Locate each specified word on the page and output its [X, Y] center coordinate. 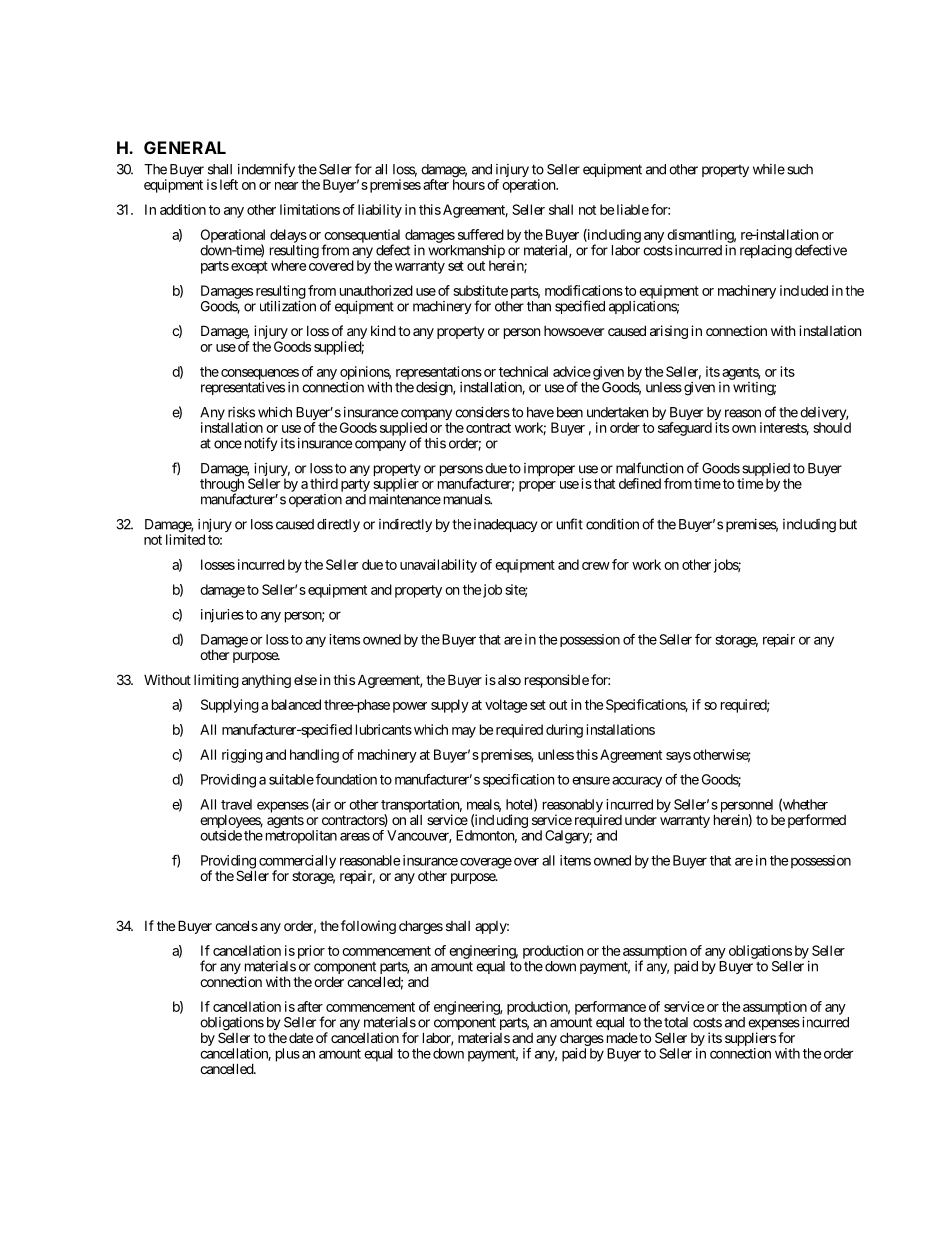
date [301, 1037]
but [848, 524]
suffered [481, 234]
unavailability [438, 566]
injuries [222, 616]
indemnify [266, 170]
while [769, 169]
